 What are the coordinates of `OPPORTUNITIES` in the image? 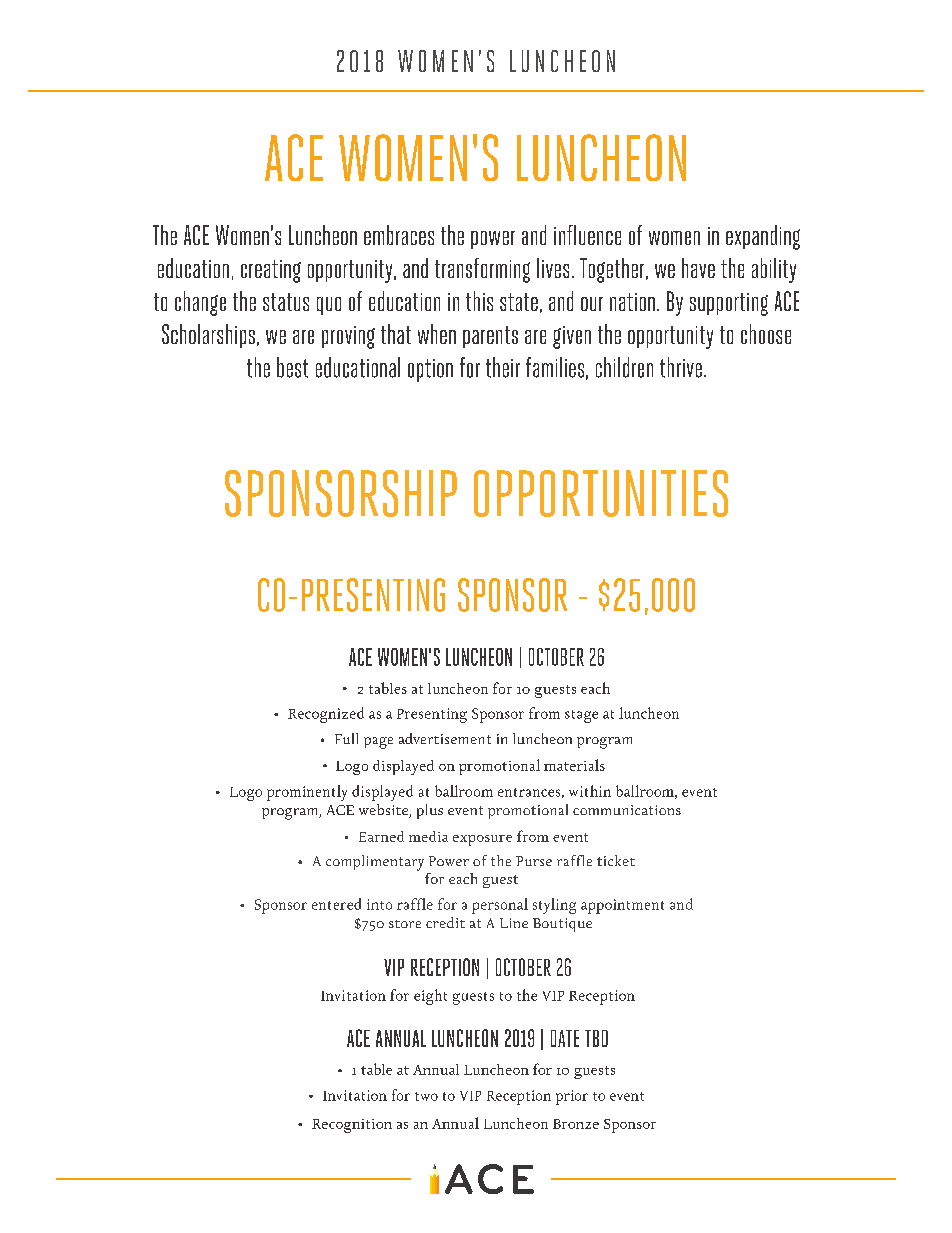 It's located at (601, 493).
